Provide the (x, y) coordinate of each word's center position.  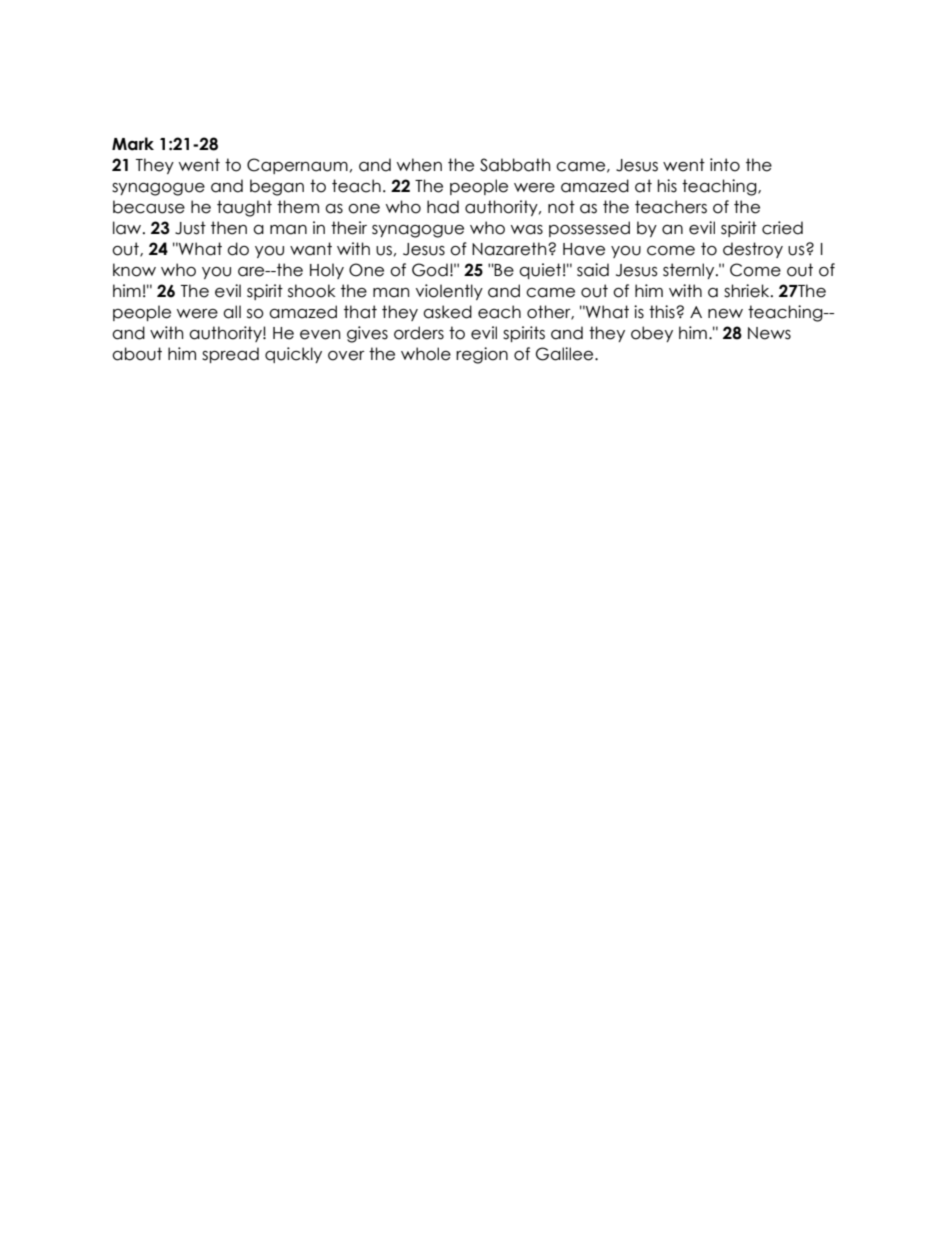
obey (652, 334)
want (311, 249)
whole (426, 354)
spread (230, 355)
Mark (133, 144)
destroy (753, 250)
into (725, 165)
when (419, 165)
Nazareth (510, 249)
